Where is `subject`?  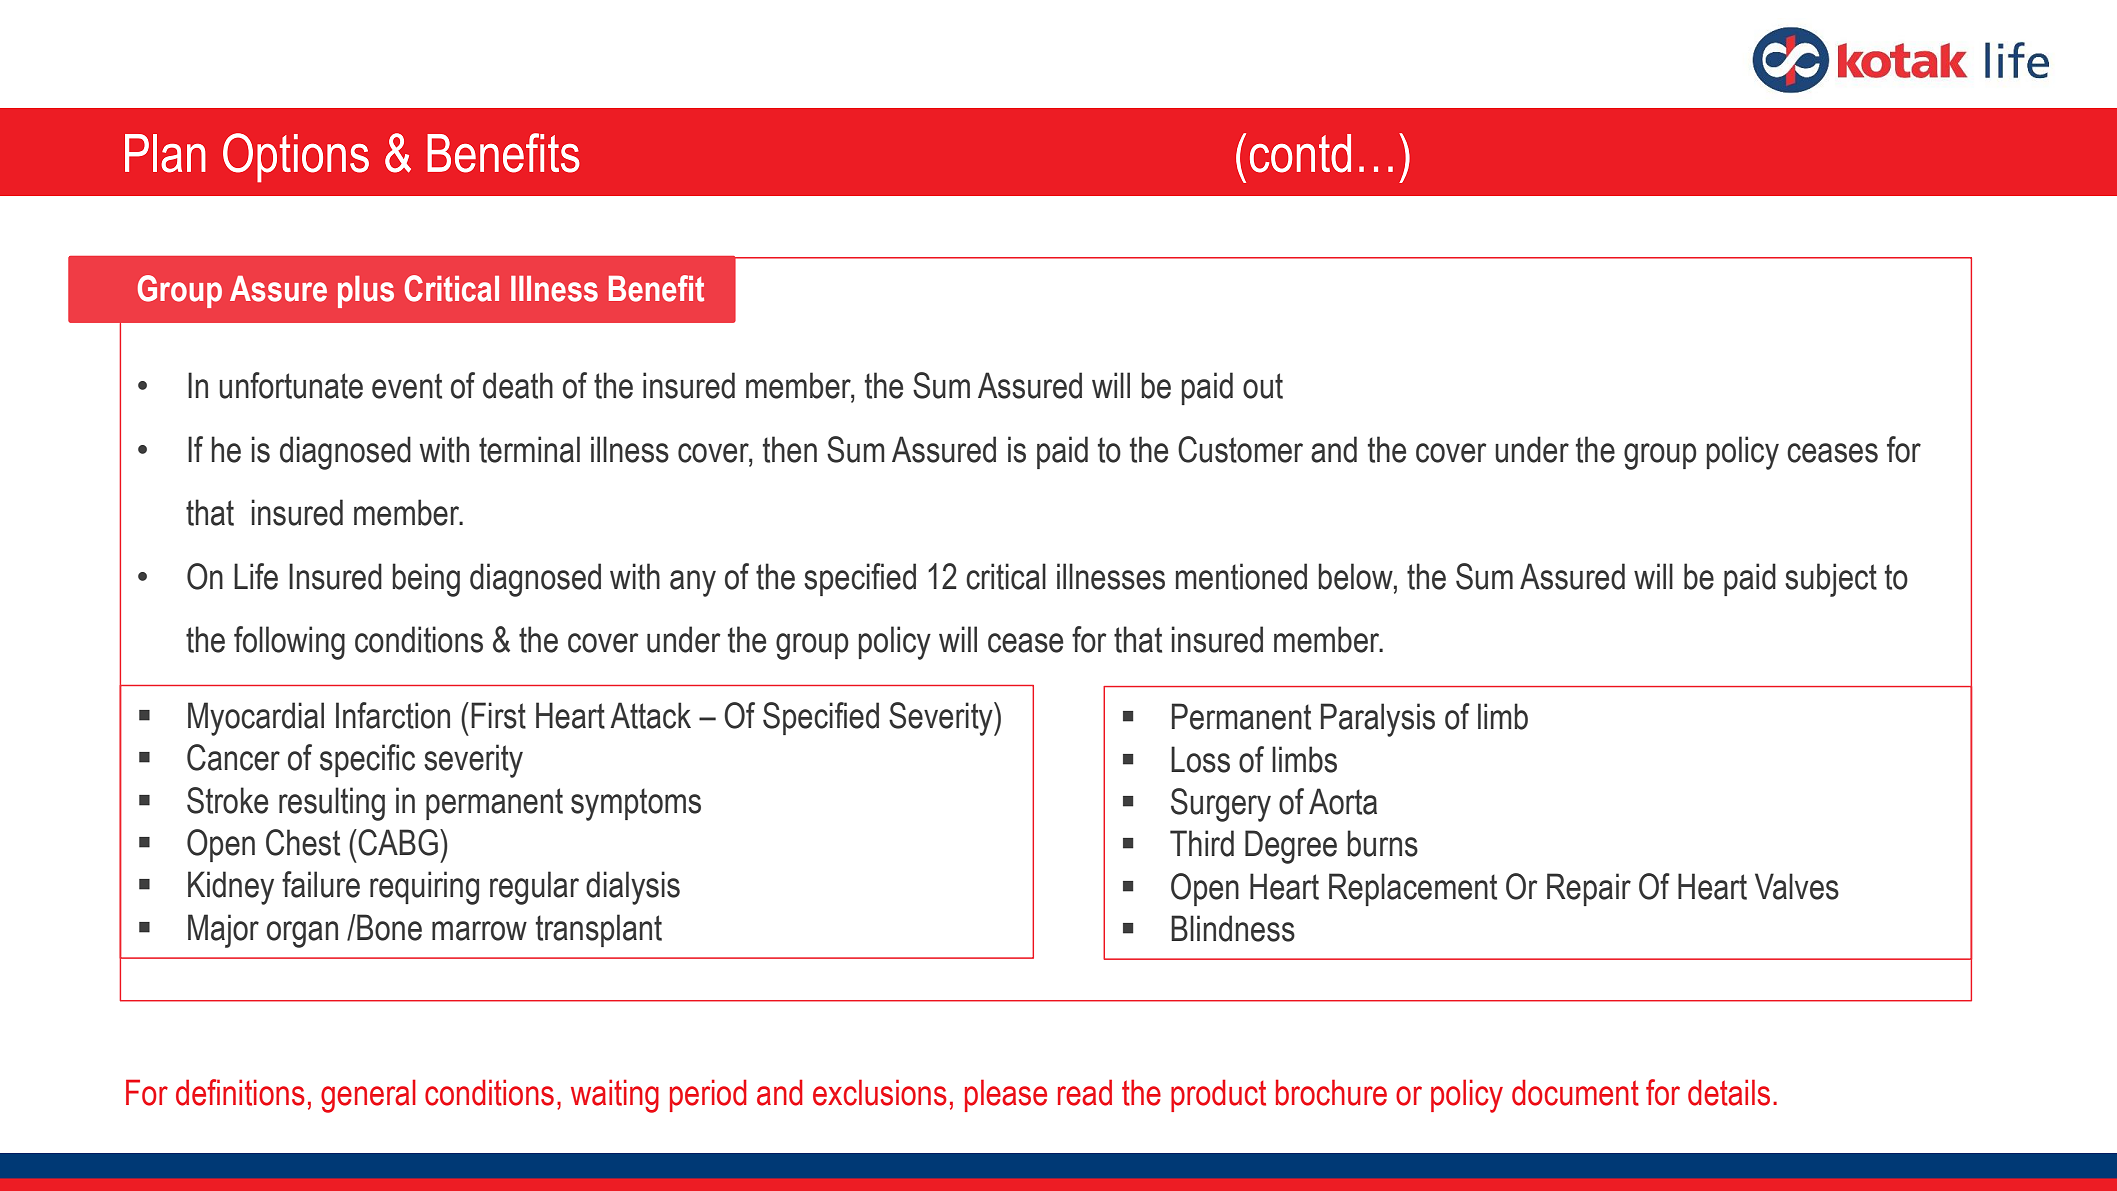 subject is located at coordinates (1831, 580).
